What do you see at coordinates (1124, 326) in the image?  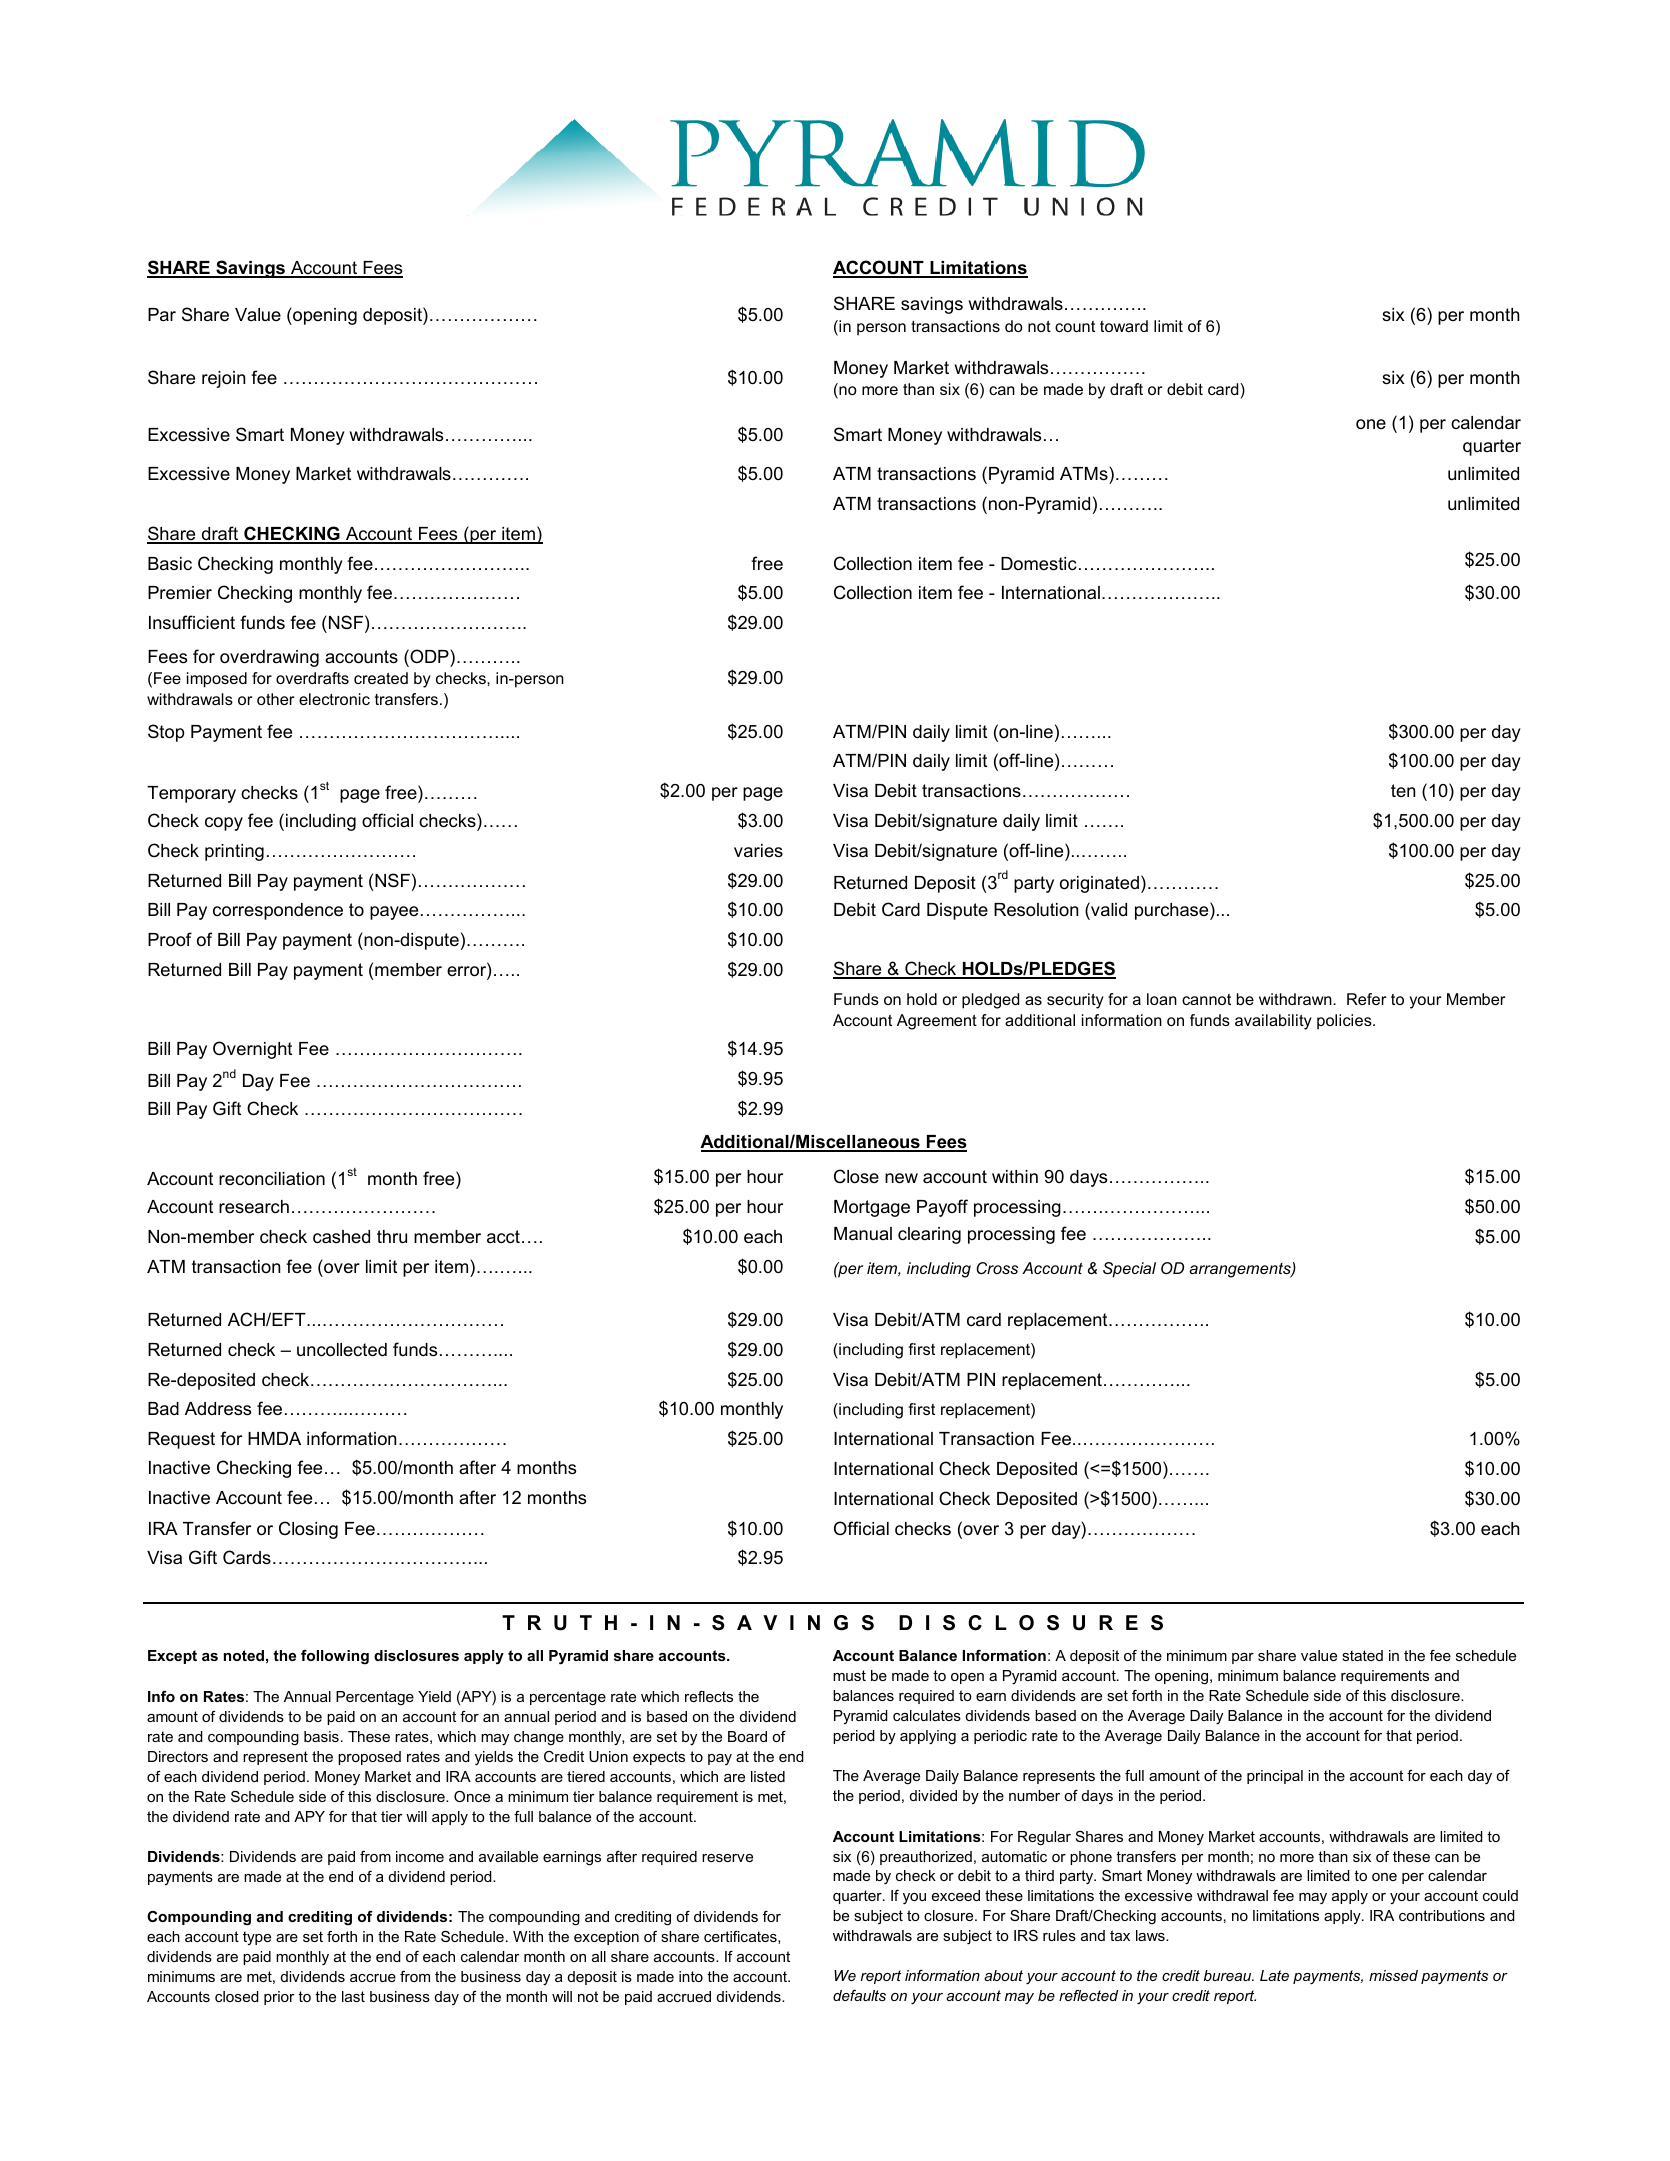 I see `toward` at bounding box center [1124, 326].
